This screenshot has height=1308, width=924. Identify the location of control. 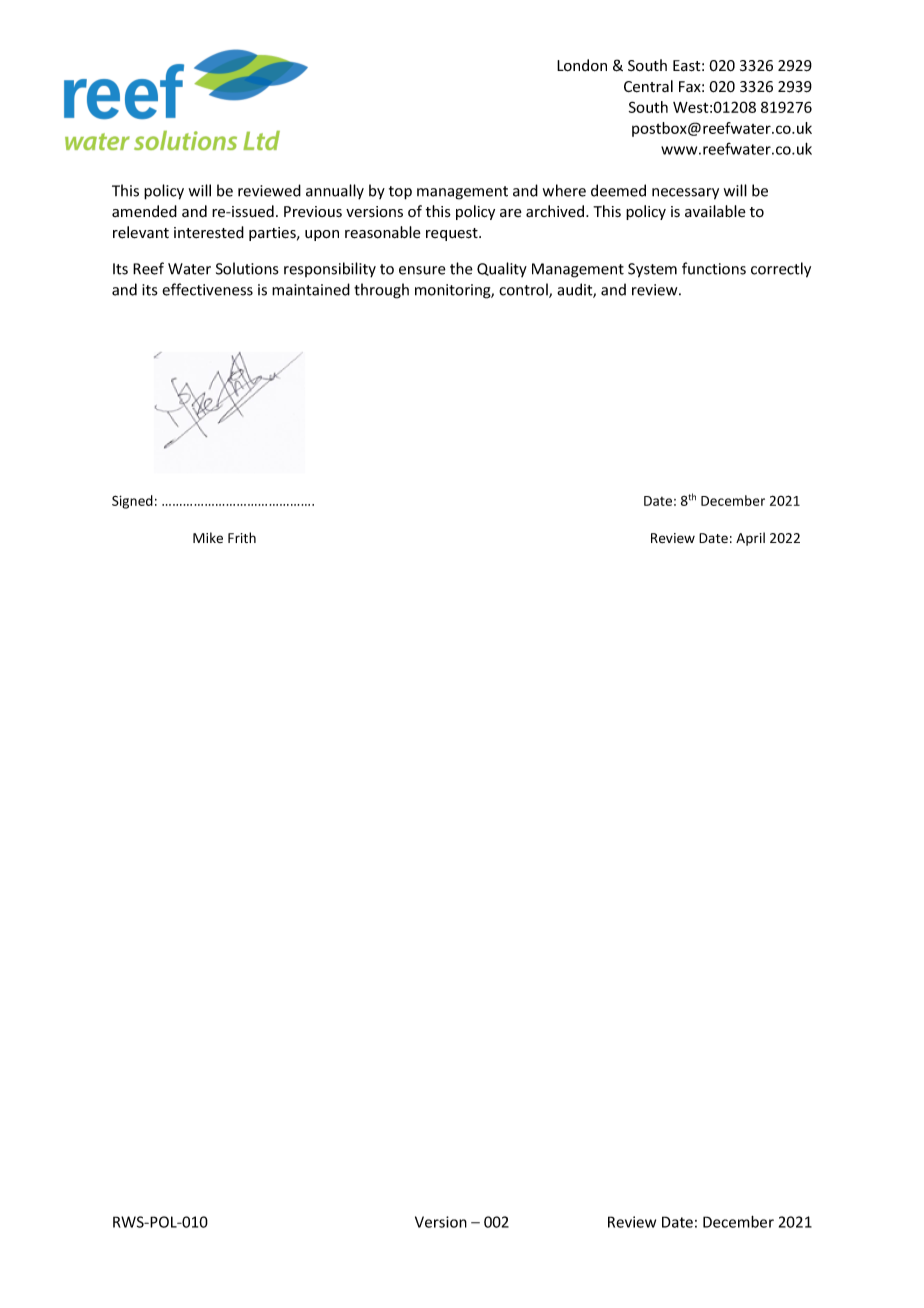
(524, 290).
